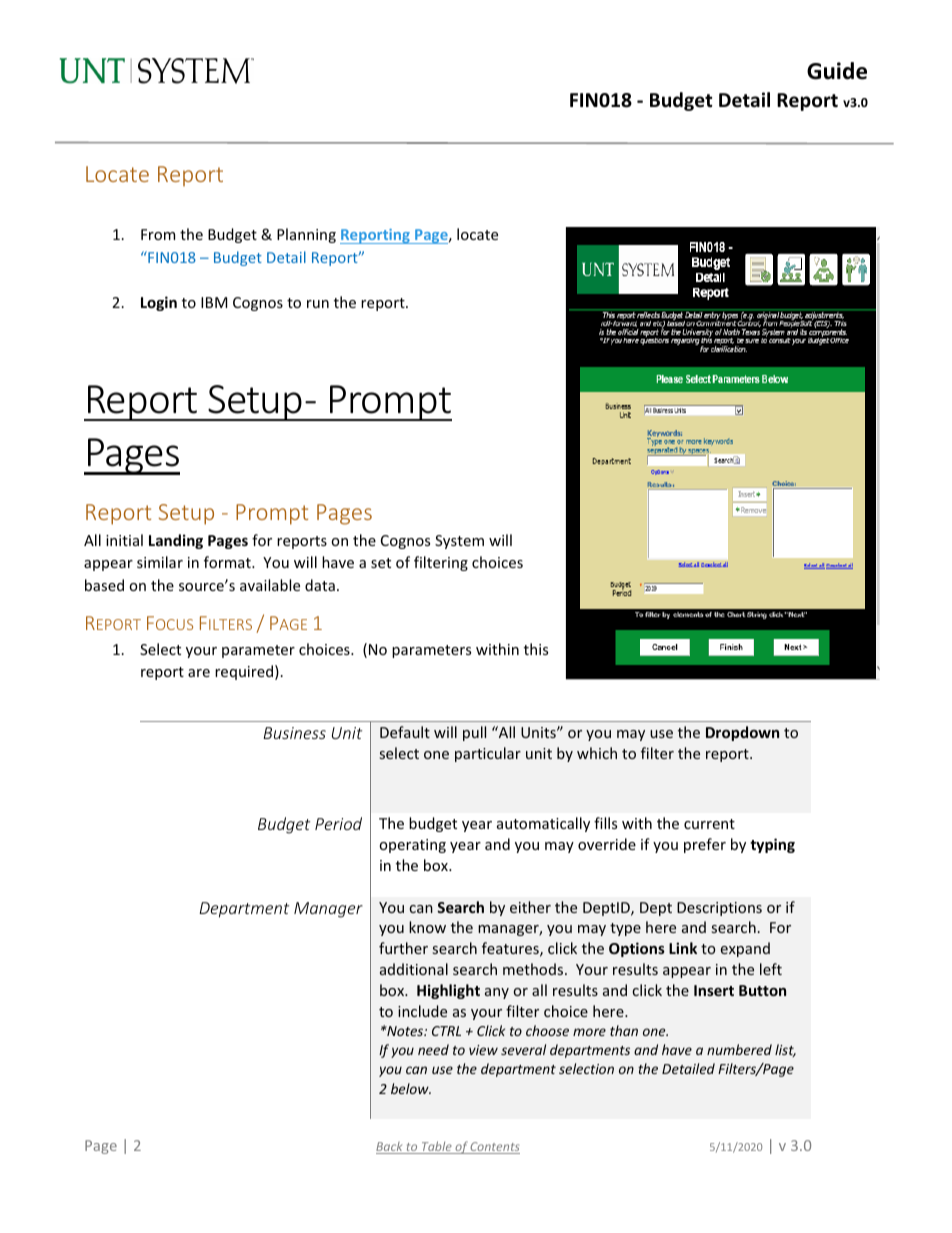  Describe the element at coordinates (306, 235) in the screenshot. I see `Planning` at that location.
